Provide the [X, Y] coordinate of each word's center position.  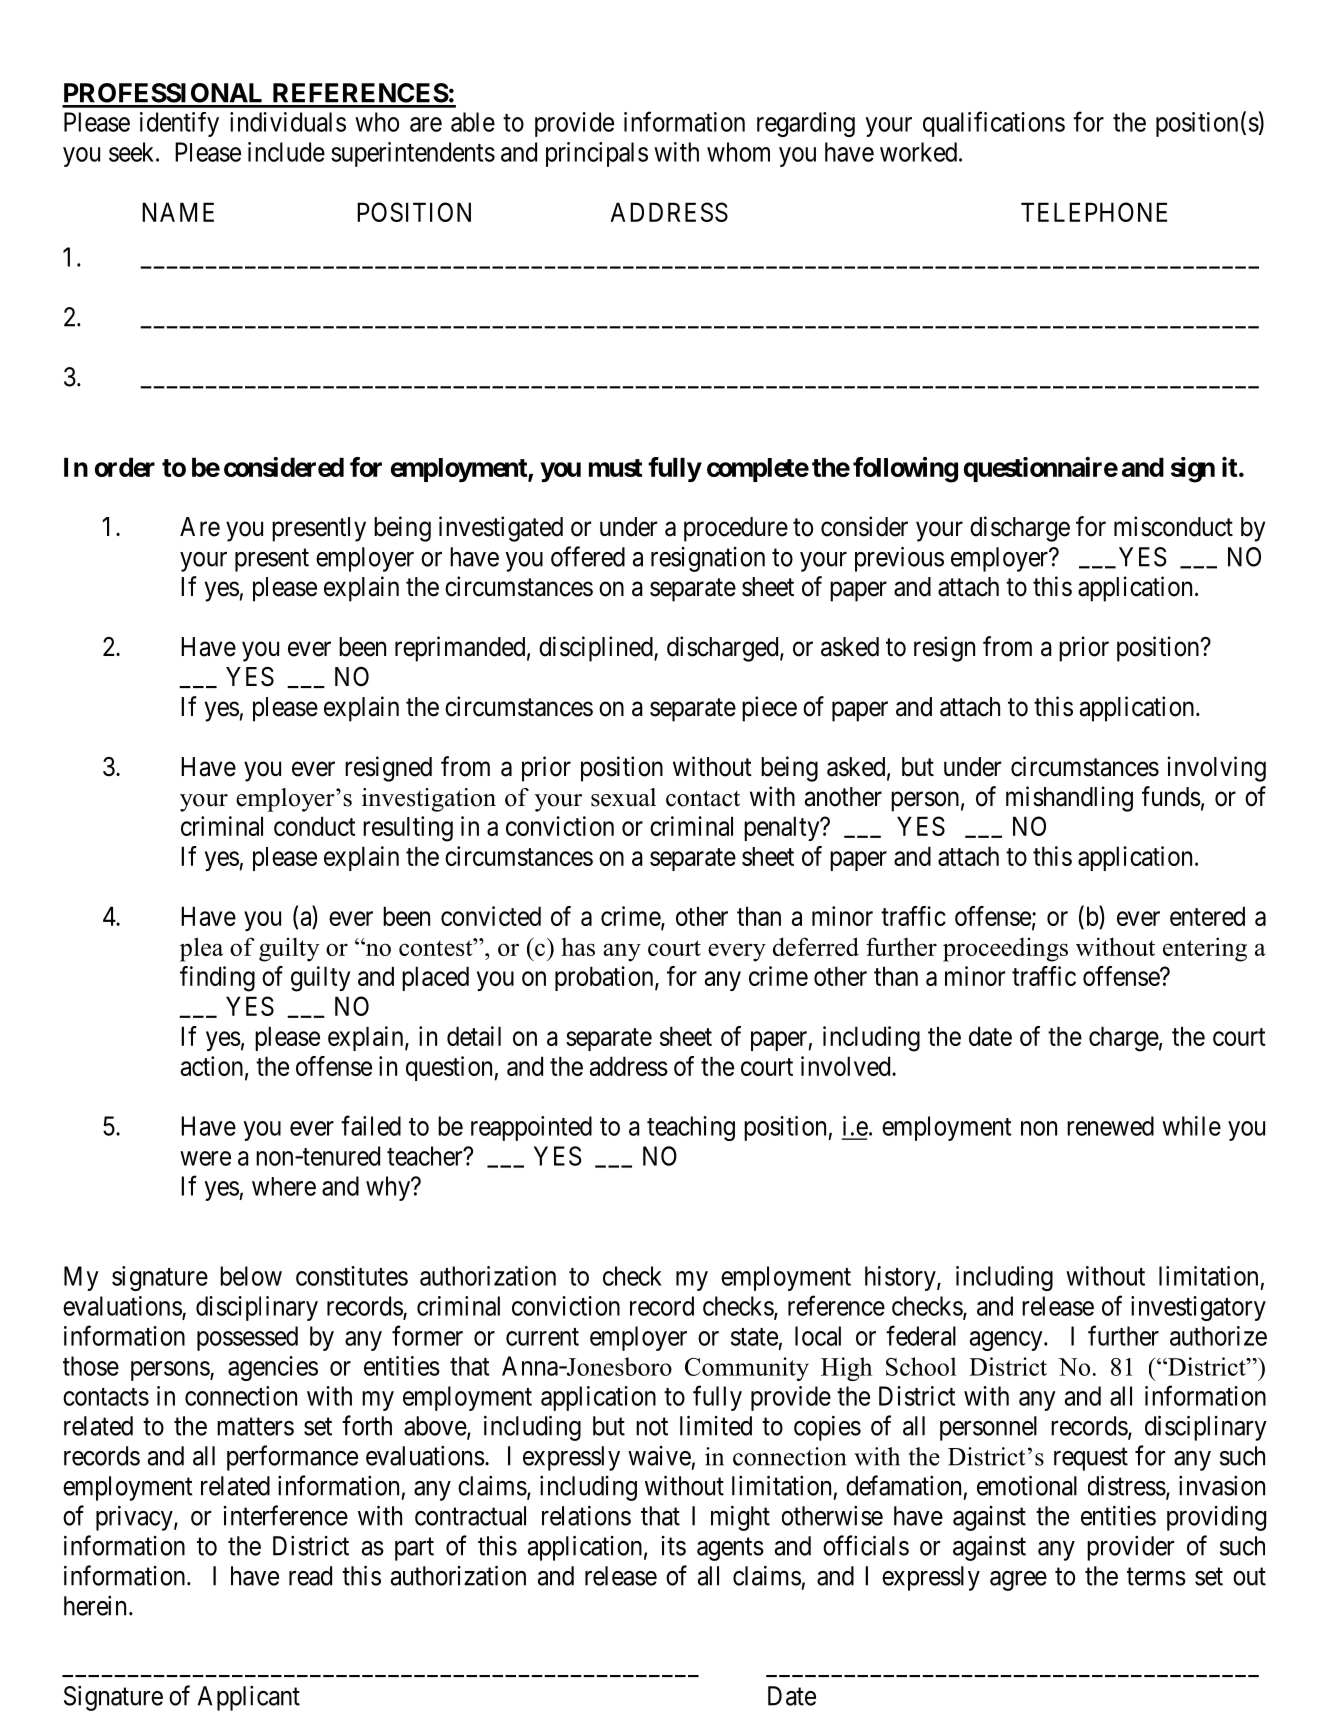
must [615, 468]
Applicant [249, 1698]
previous [899, 559]
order [125, 467]
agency [1007, 1341]
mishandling [1069, 799]
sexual [623, 797]
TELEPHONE [1094, 212]
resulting [408, 829]
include [286, 152]
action [212, 1066]
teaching [691, 1128]
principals [597, 154]
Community [747, 1369]
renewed [1110, 1126]
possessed [247, 1338]
